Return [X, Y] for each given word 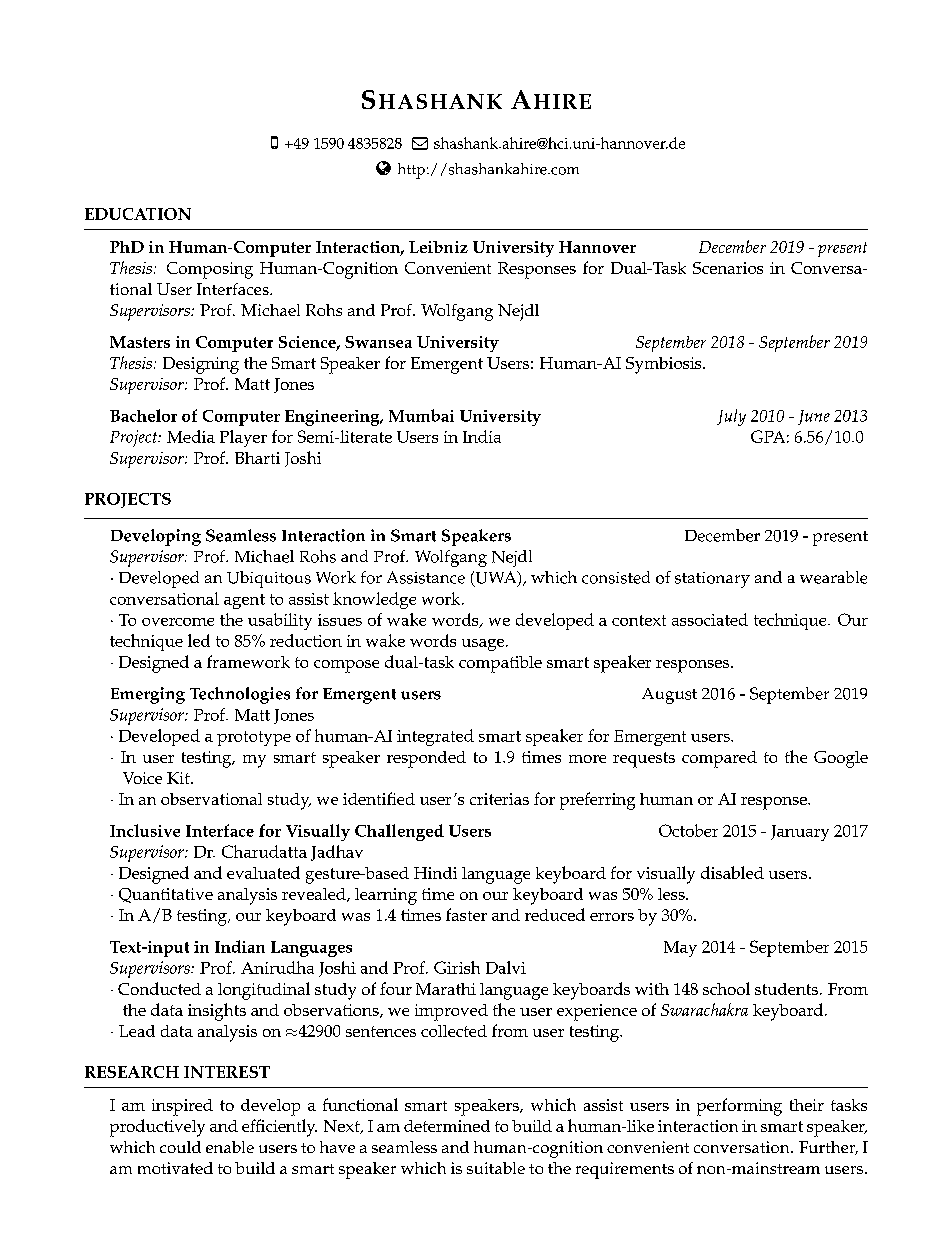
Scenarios [728, 268]
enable [230, 1147]
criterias [499, 799]
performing [739, 1107]
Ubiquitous [269, 579]
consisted [616, 577]
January [800, 833]
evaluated [263, 872]
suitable [496, 1168]
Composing [210, 270]
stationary [712, 580]
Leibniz [438, 247]
